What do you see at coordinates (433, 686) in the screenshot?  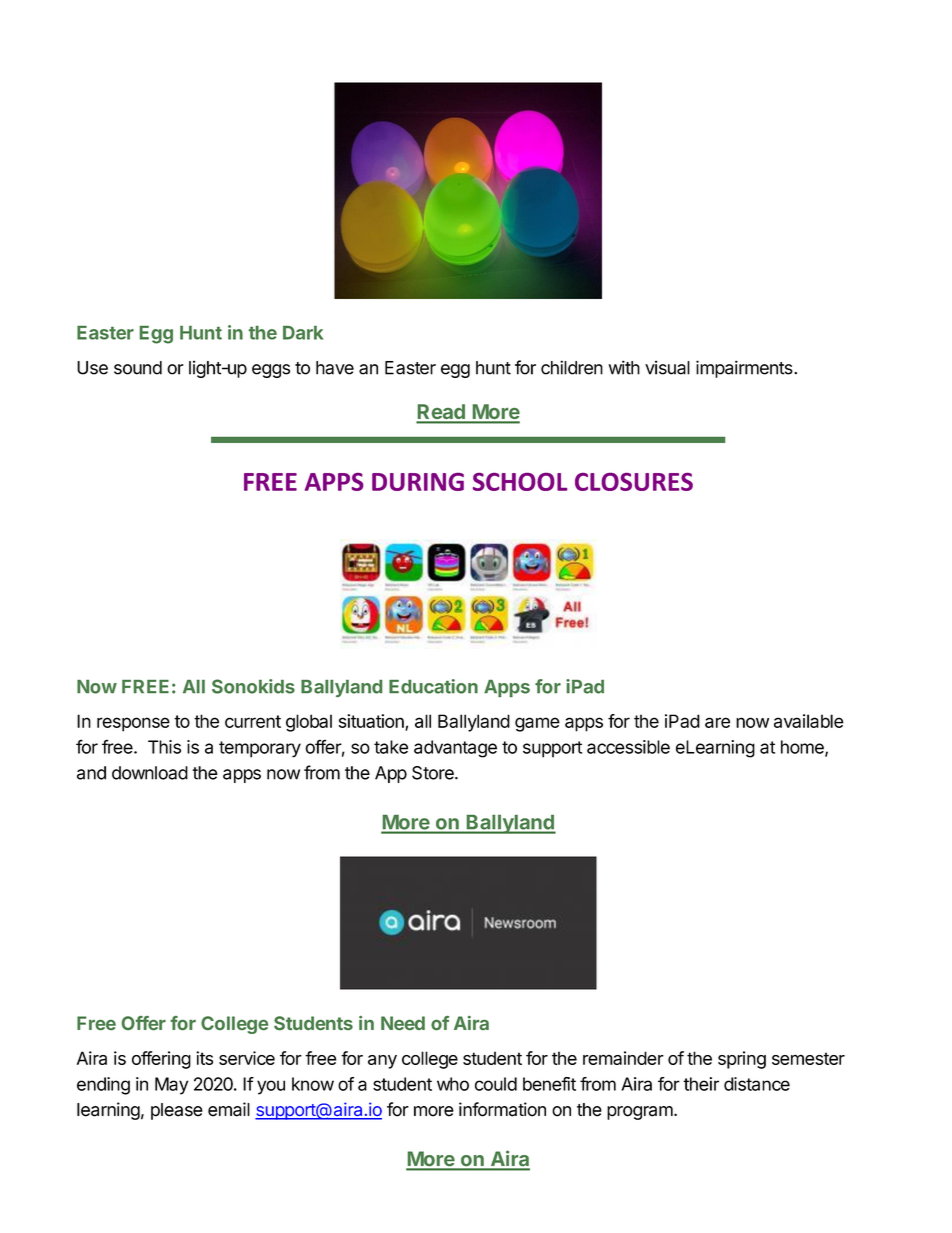 I see `Education` at bounding box center [433, 686].
